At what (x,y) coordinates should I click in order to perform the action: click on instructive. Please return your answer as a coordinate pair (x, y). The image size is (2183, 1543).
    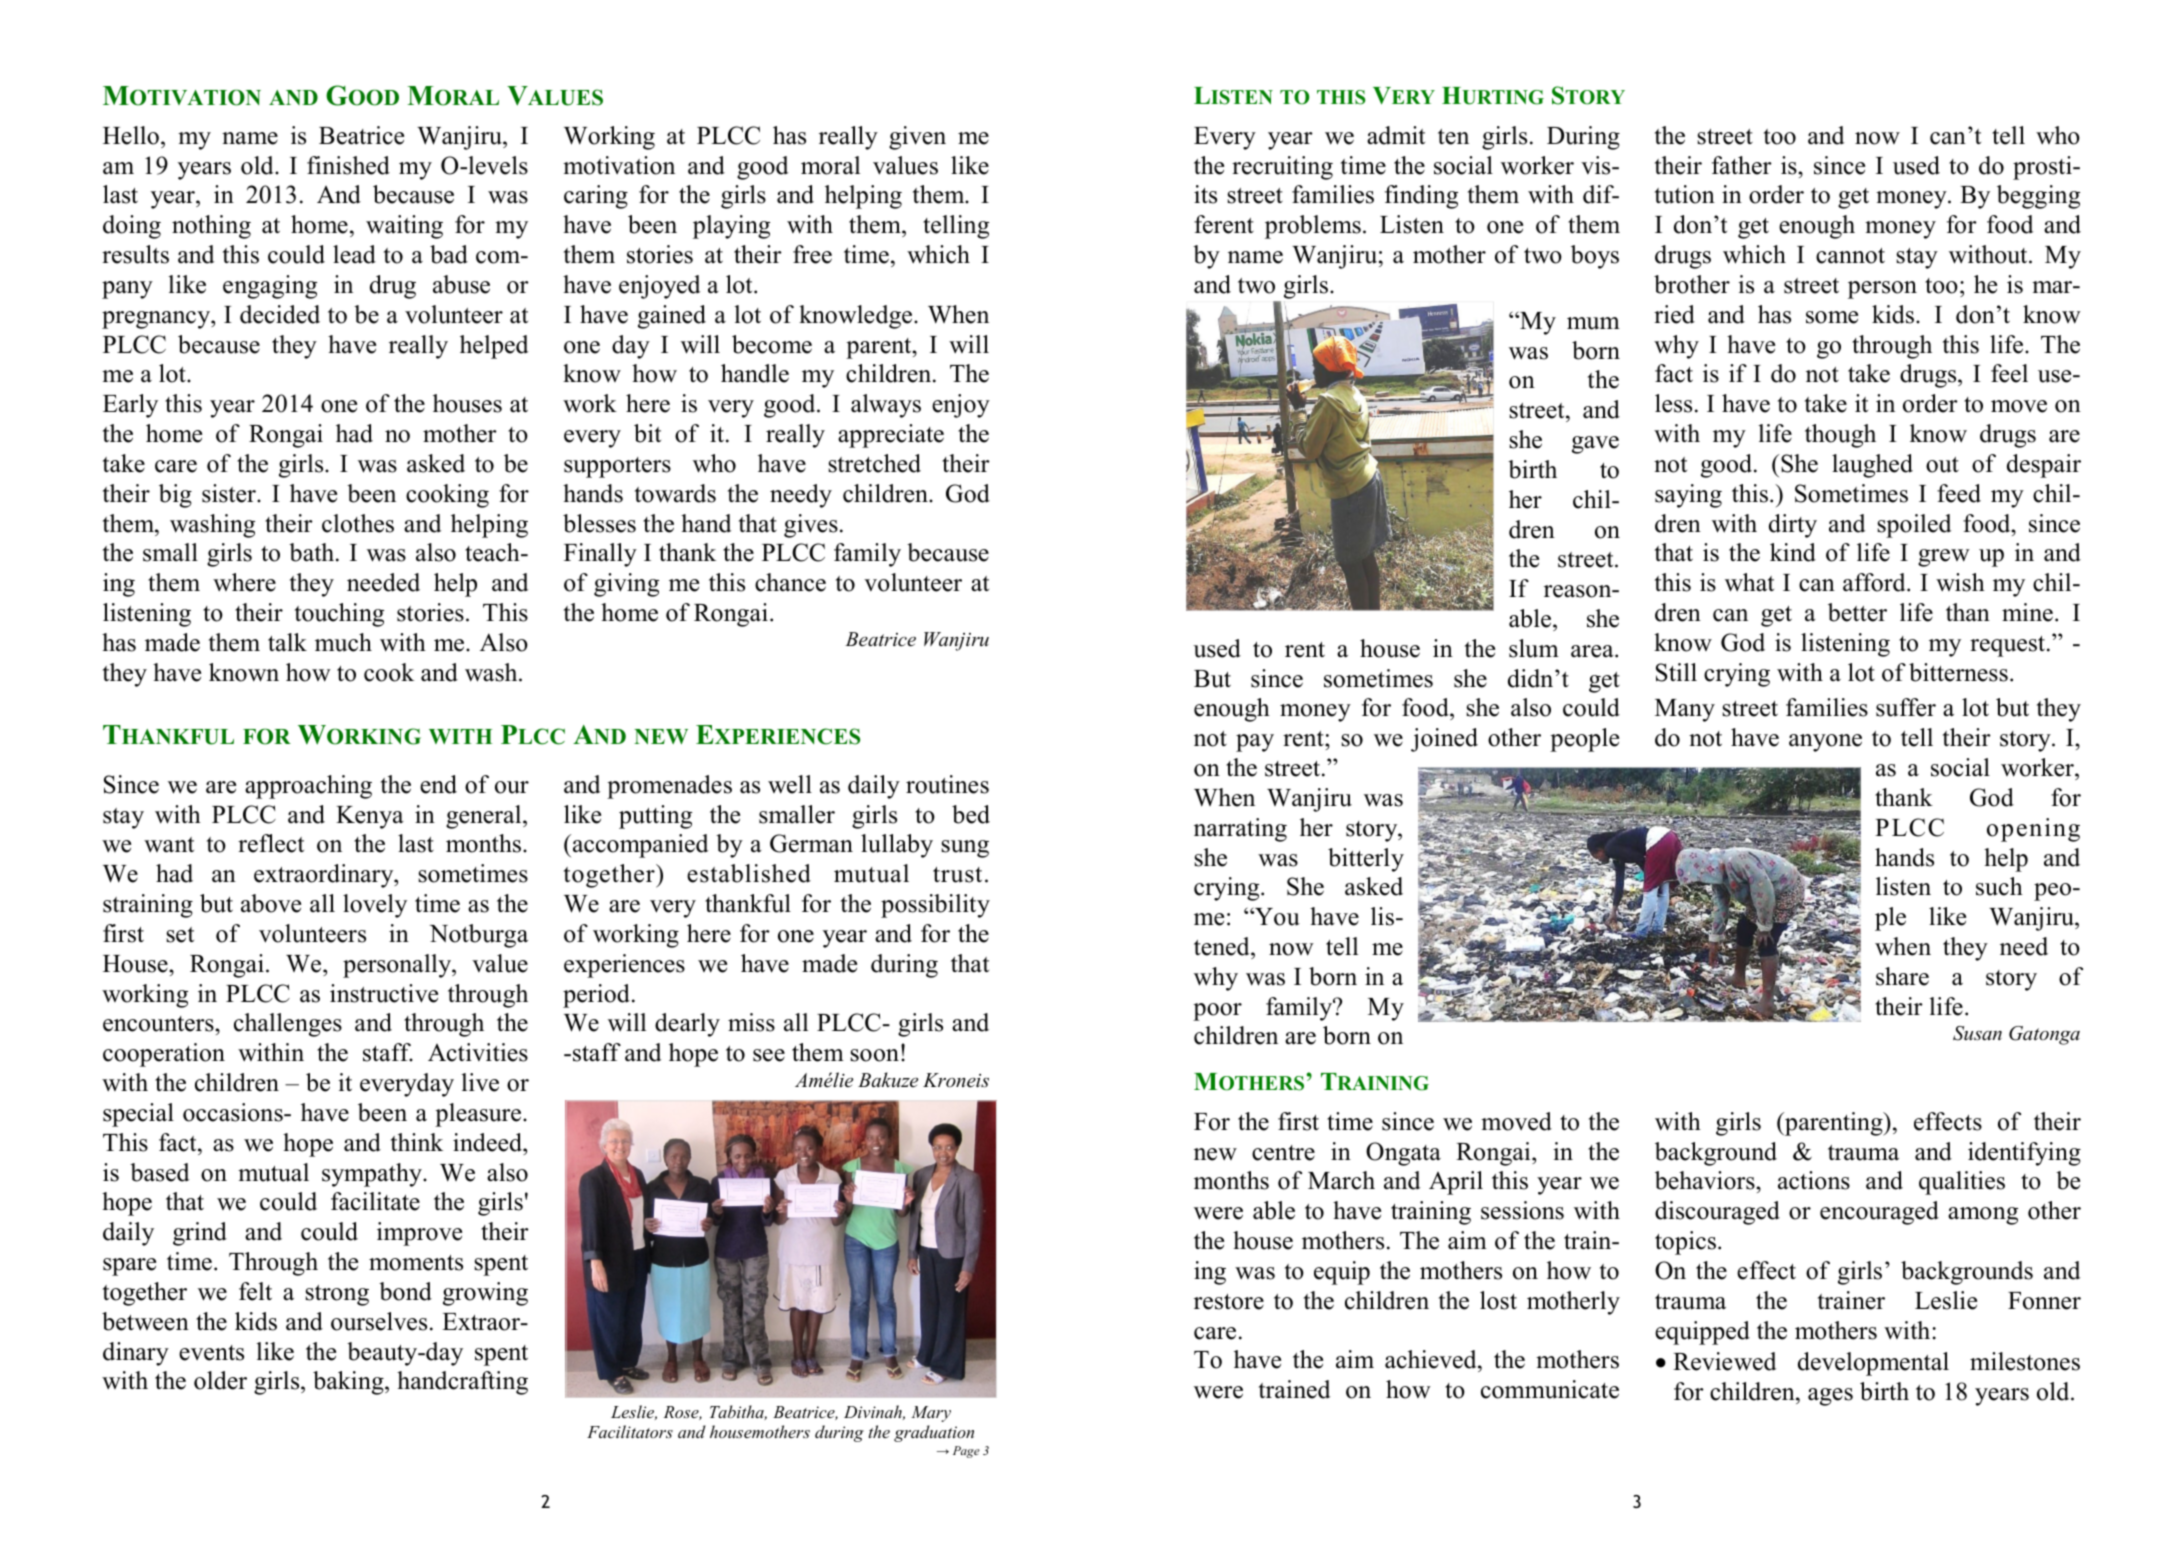
    Looking at the image, I should click on (384, 993).
